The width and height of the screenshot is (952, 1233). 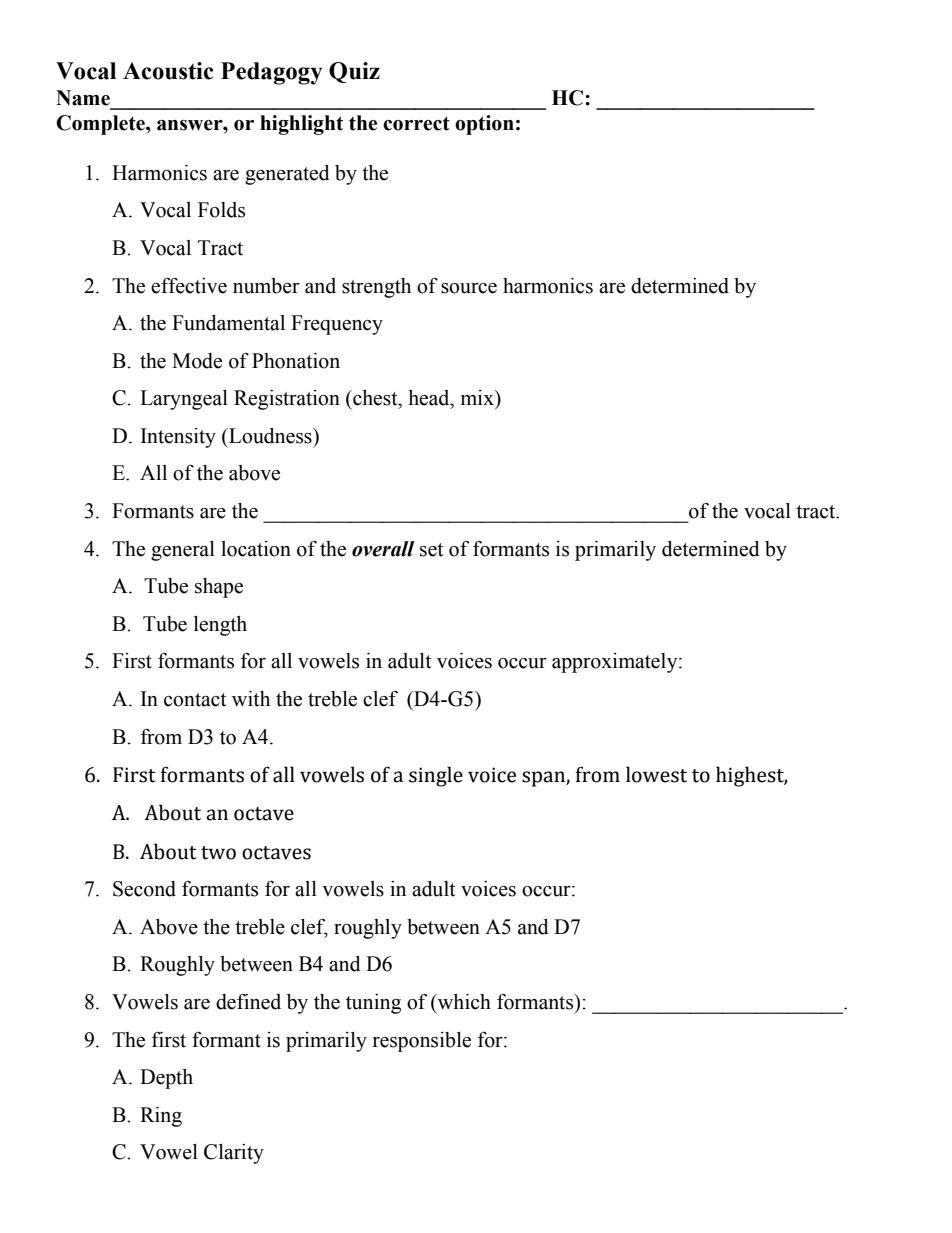 What do you see at coordinates (161, 1117) in the screenshot?
I see `Ring` at bounding box center [161, 1117].
